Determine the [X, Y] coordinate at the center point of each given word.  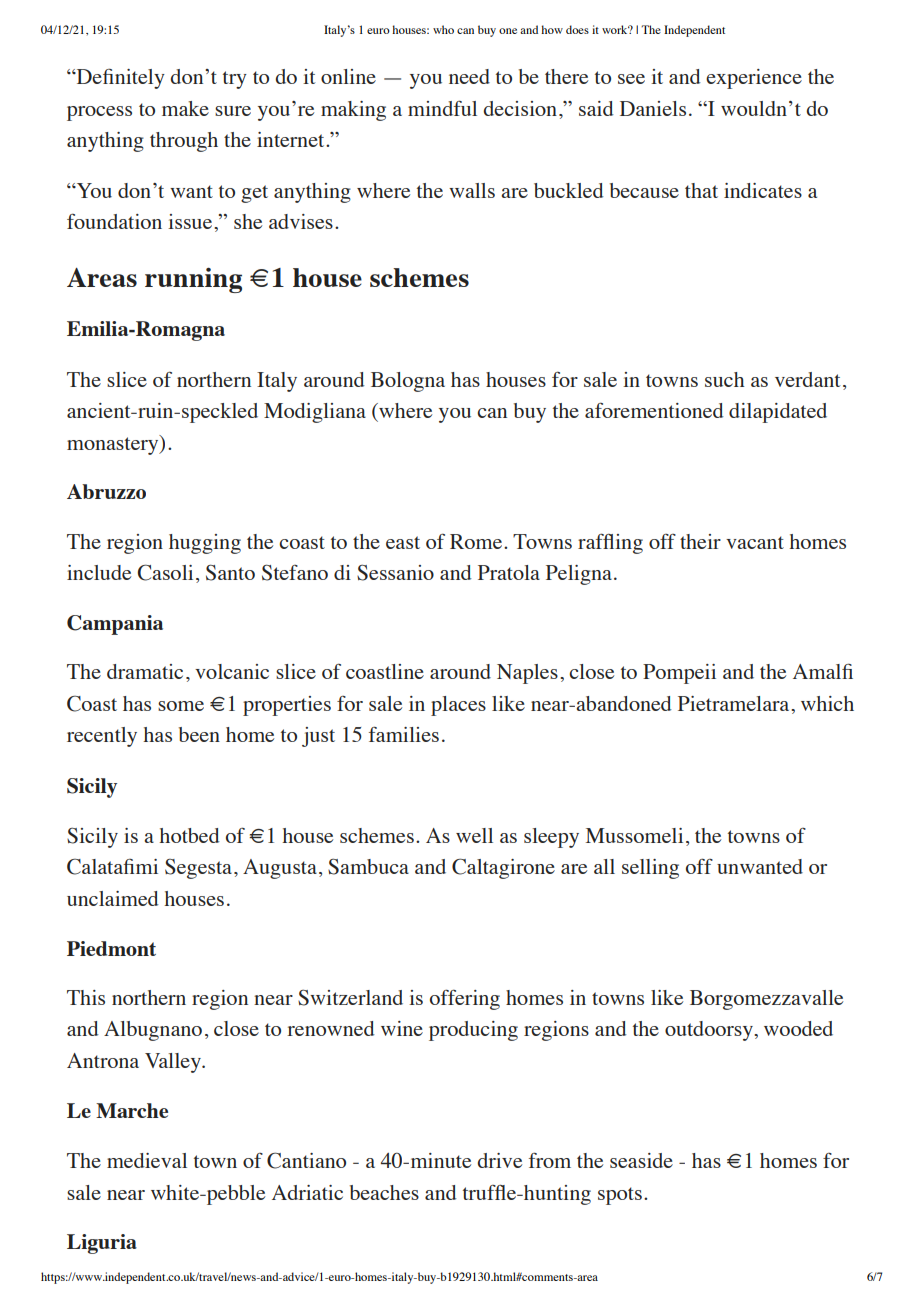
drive [499, 1160]
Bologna [408, 382]
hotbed [189, 835]
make [185, 108]
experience [754, 79]
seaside [641, 1160]
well [474, 835]
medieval [147, 1160]
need [469, 76]
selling [650, 869]
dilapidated [778, 413]
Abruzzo [106, 491]
